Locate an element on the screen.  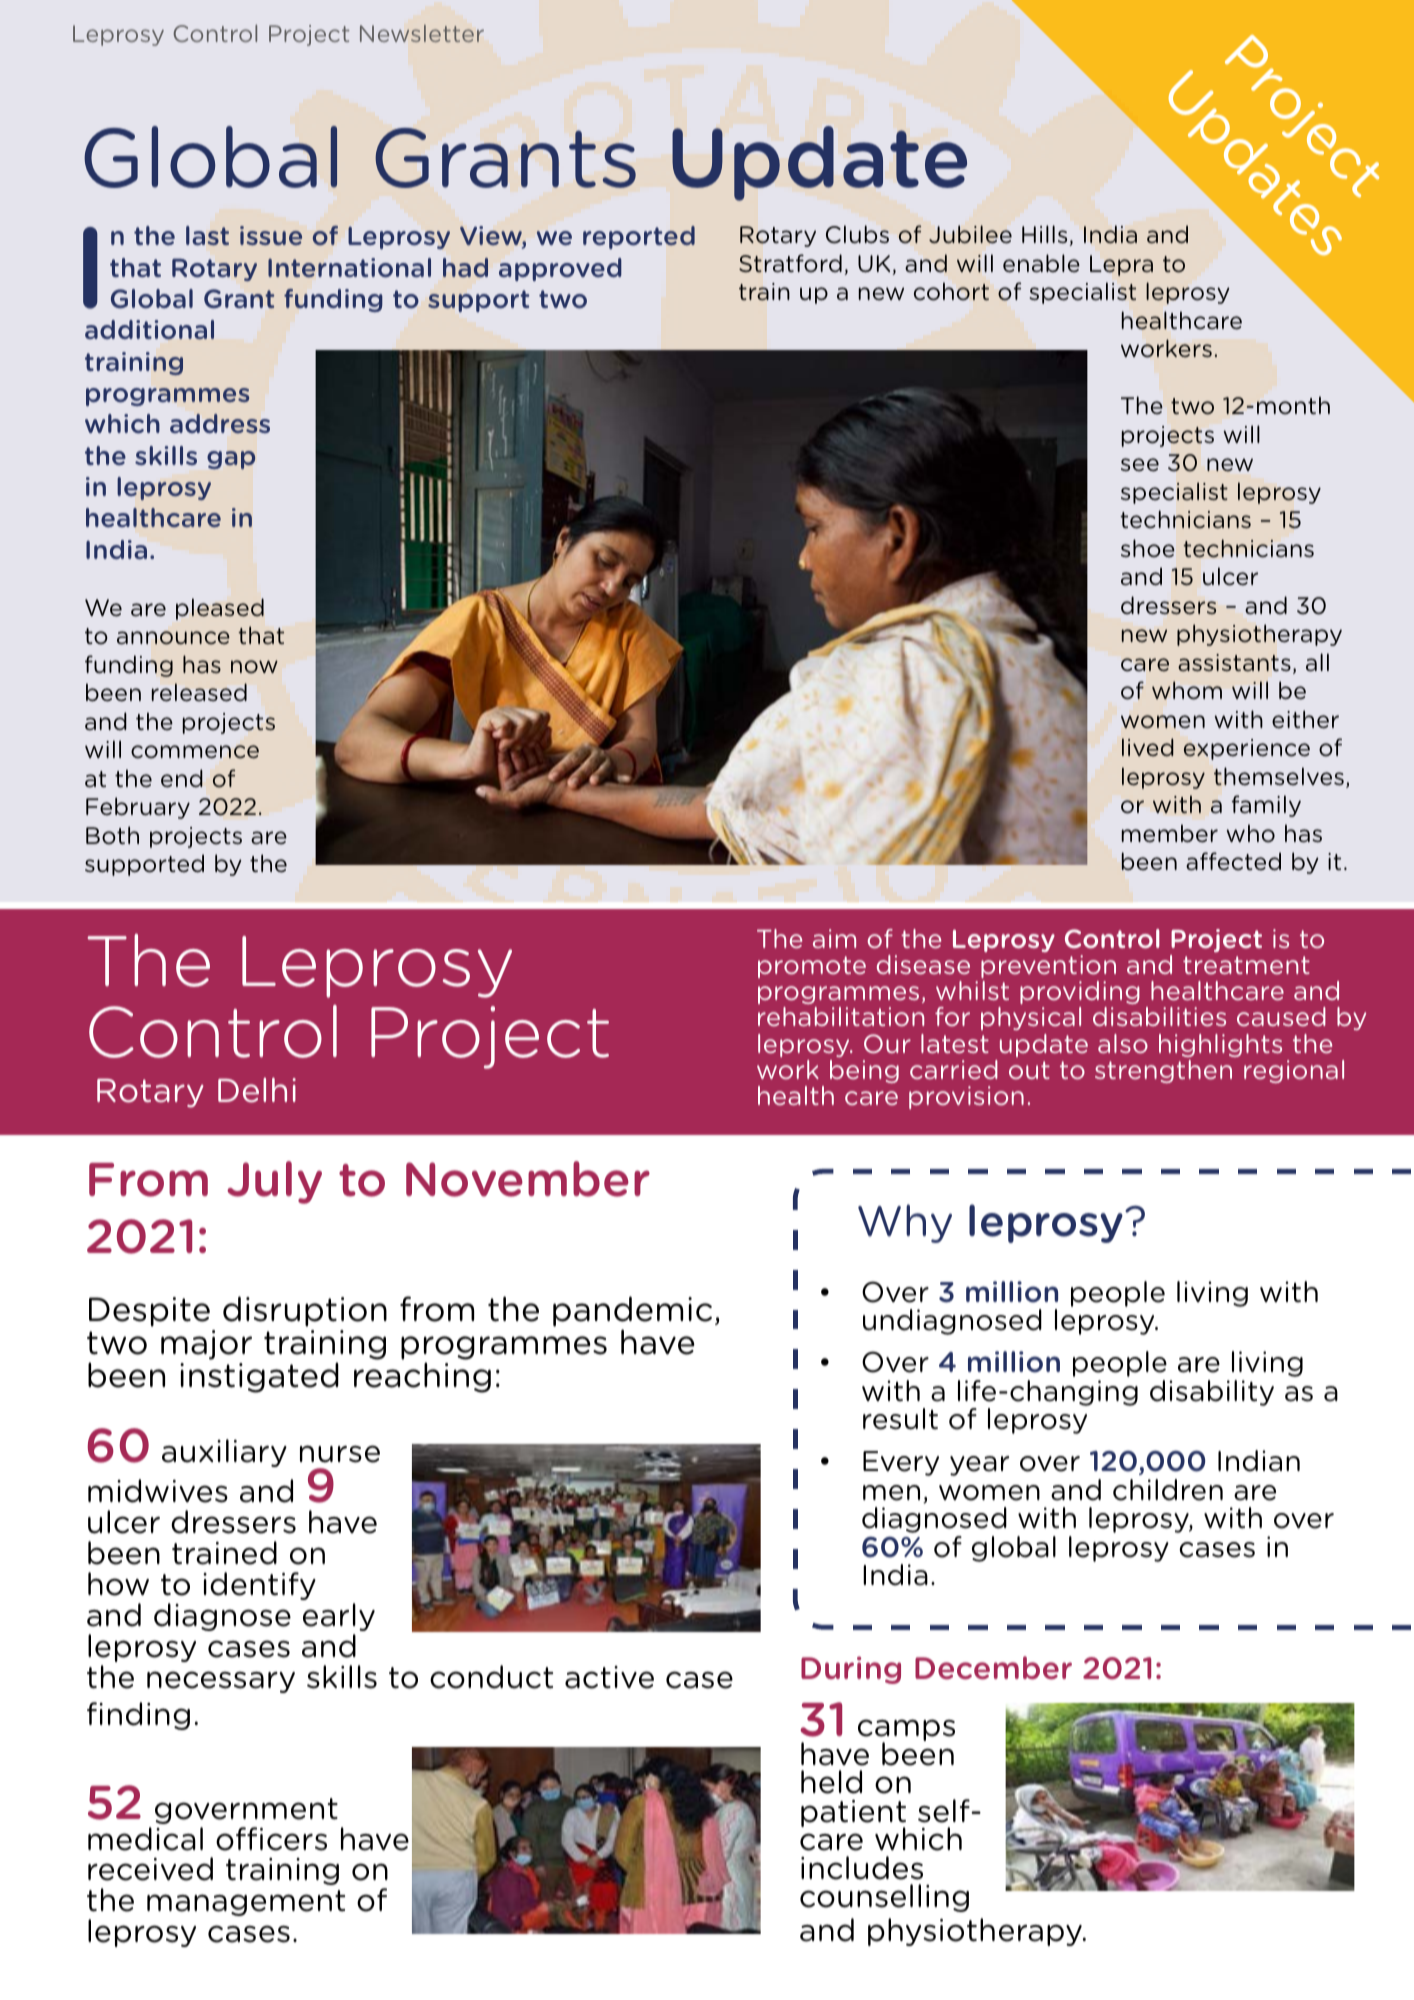
disability is located at coordinates (1212, 1393).
